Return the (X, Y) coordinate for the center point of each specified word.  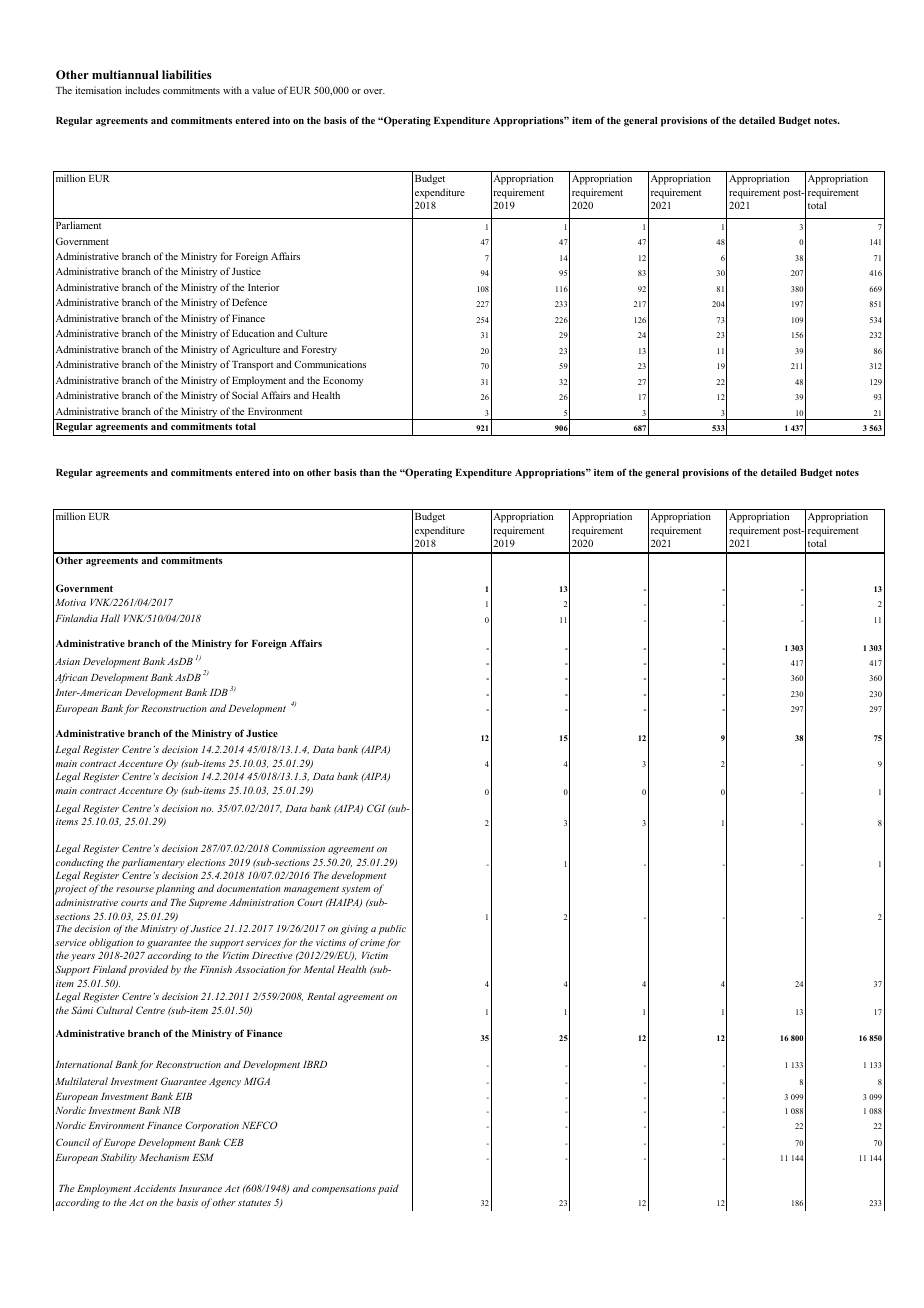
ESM (203, 1157)
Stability (119, 1158)
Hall (110, 618)
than (370, 472)
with (232, 90)
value (263, 90)
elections (206, 862)
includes (142, 90)
